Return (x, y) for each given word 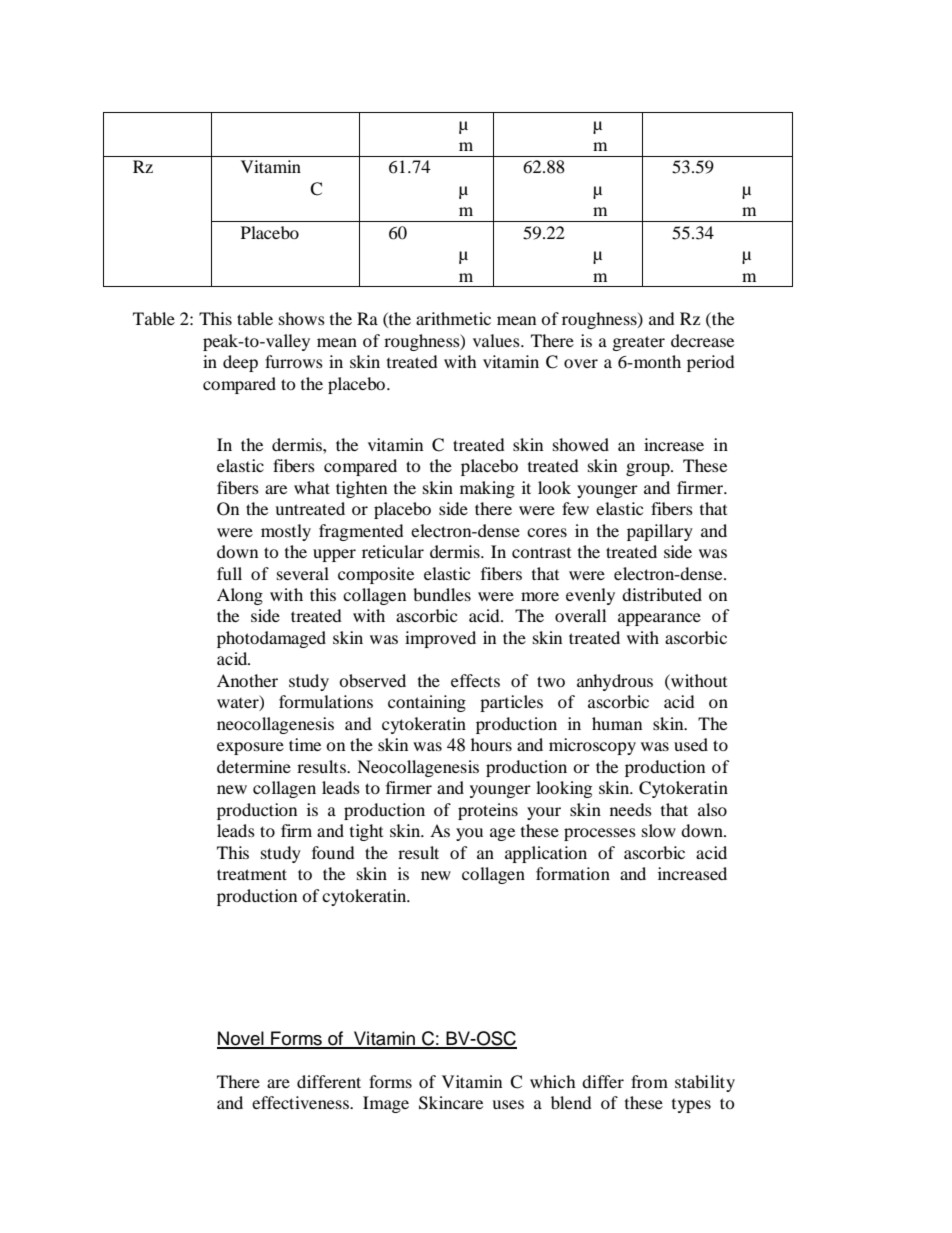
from (649, 1081)
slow (659, 830)
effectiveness (301, 1102)
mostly (286, 532)
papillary (660, 532)
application (546, 854)
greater (639, 343)
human (617, 723)
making (487, 489)
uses (508, 1104)
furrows (294, 361)
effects (475, 680)
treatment (252, 874)
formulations (326, 701)
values (497, 340)
